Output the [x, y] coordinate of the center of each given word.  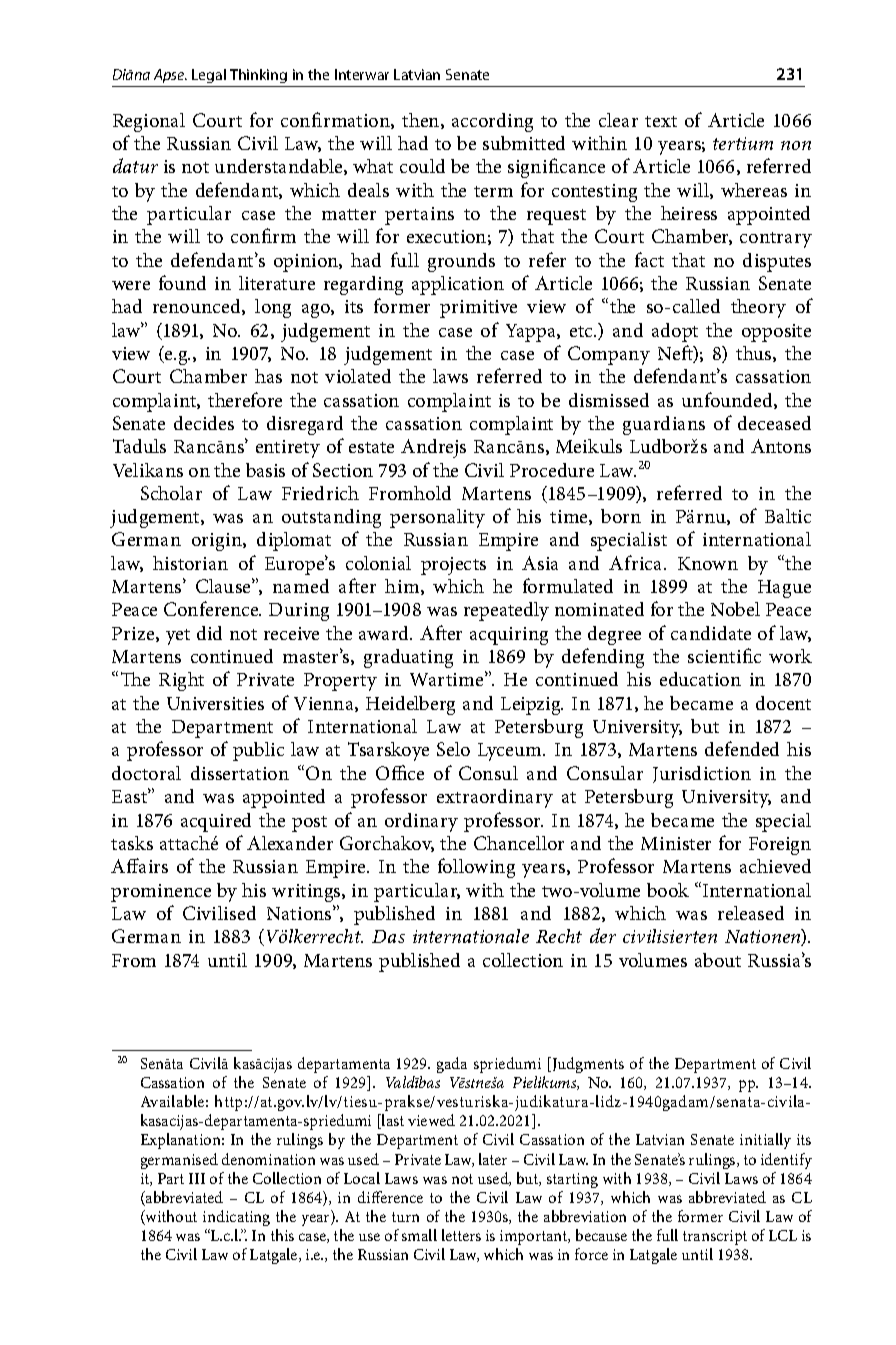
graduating [408, 658]
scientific [724, 655]
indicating [236, 1218]
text [661, 121]
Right [181, 681]
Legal [209, 76]
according [492, 122]
